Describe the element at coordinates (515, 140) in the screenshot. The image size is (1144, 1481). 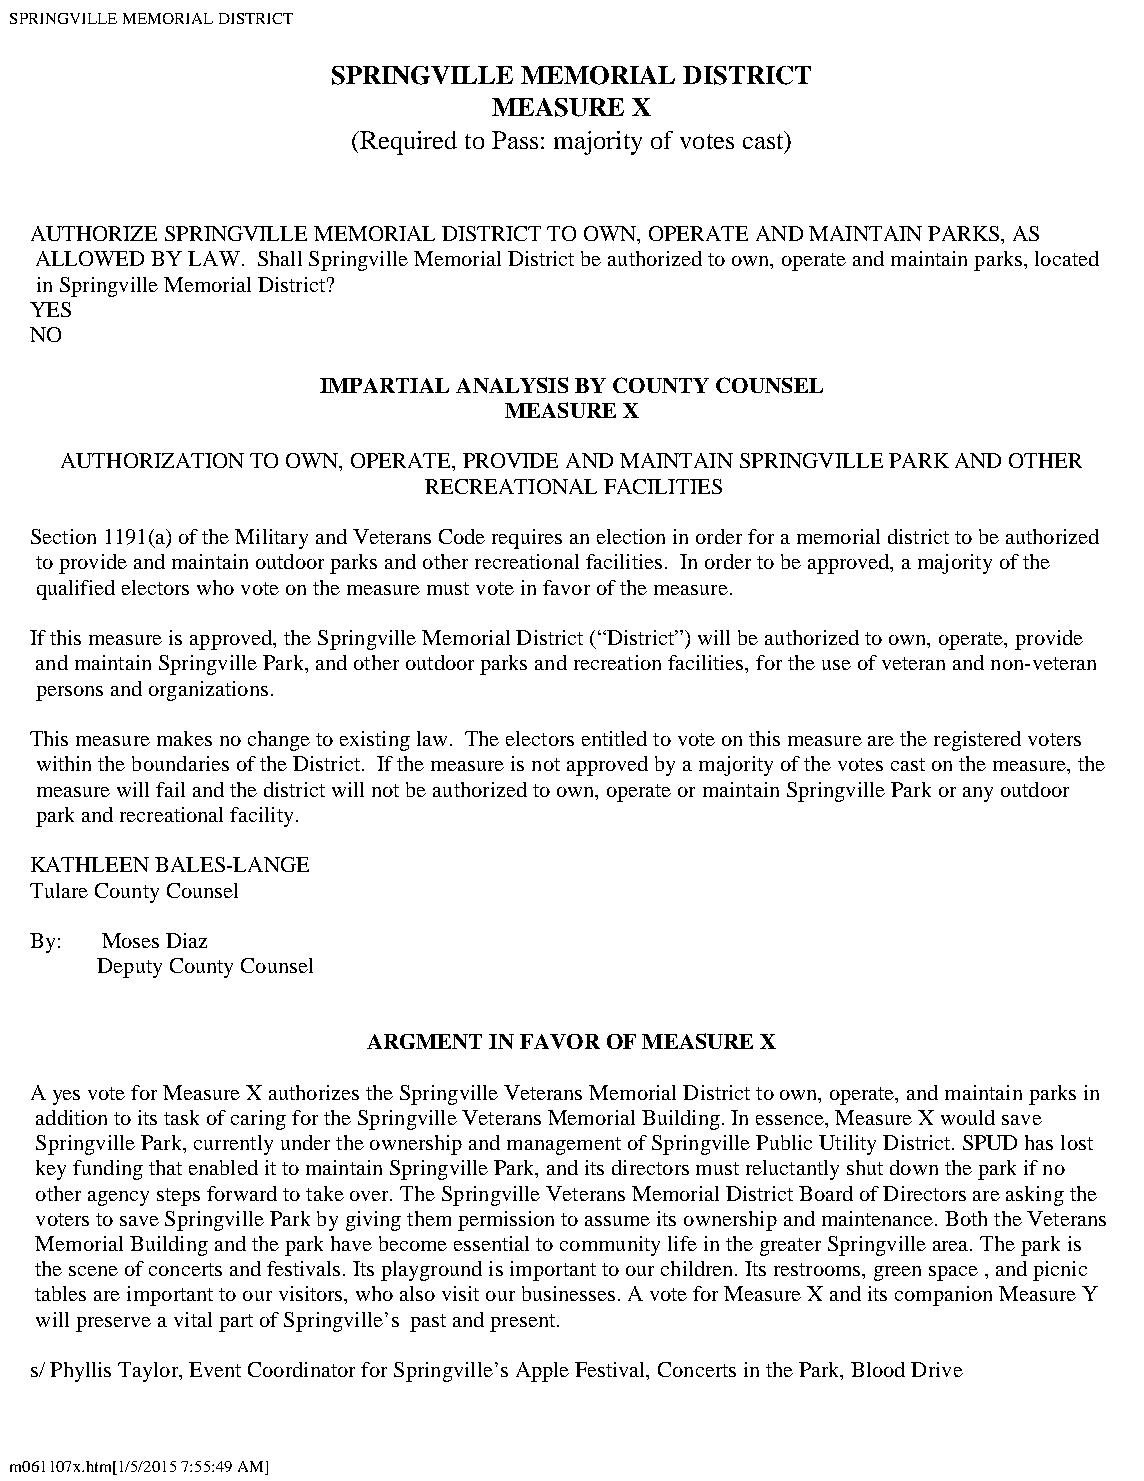
I see `Pass` at that location.
